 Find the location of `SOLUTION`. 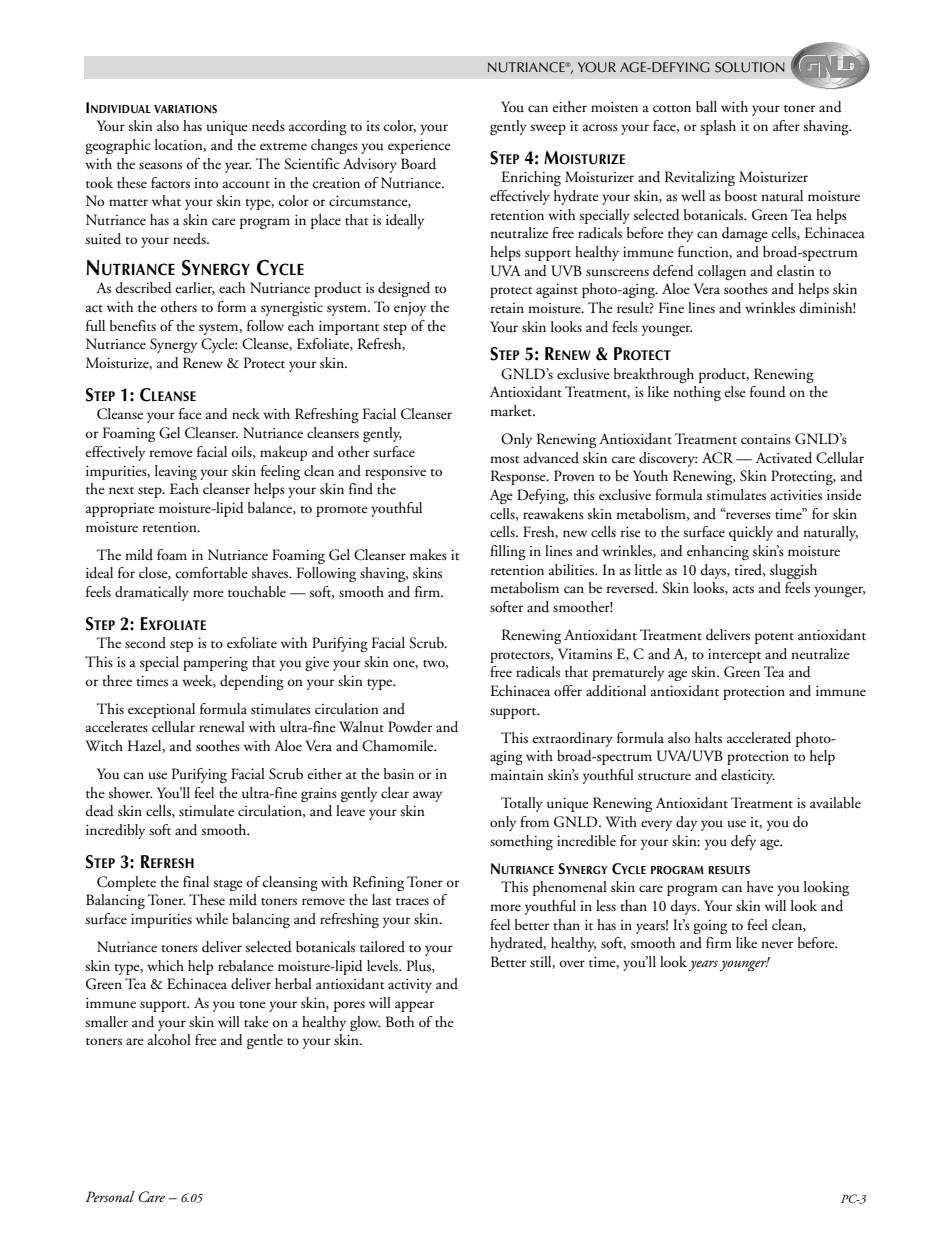

SOLUTION is located at coordinates (750, 67).
